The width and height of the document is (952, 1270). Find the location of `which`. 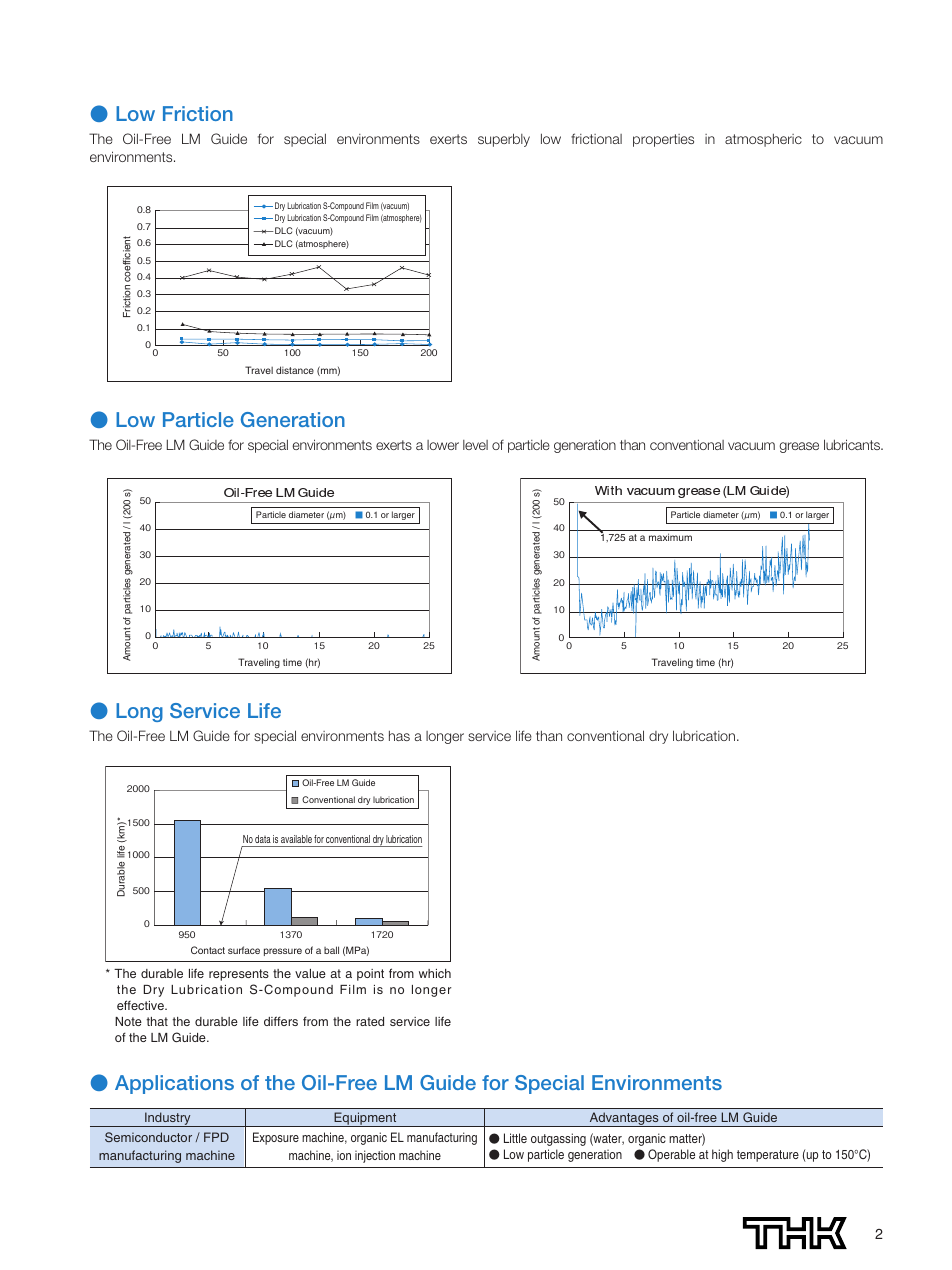

which is located at coordinates (435, 973).
